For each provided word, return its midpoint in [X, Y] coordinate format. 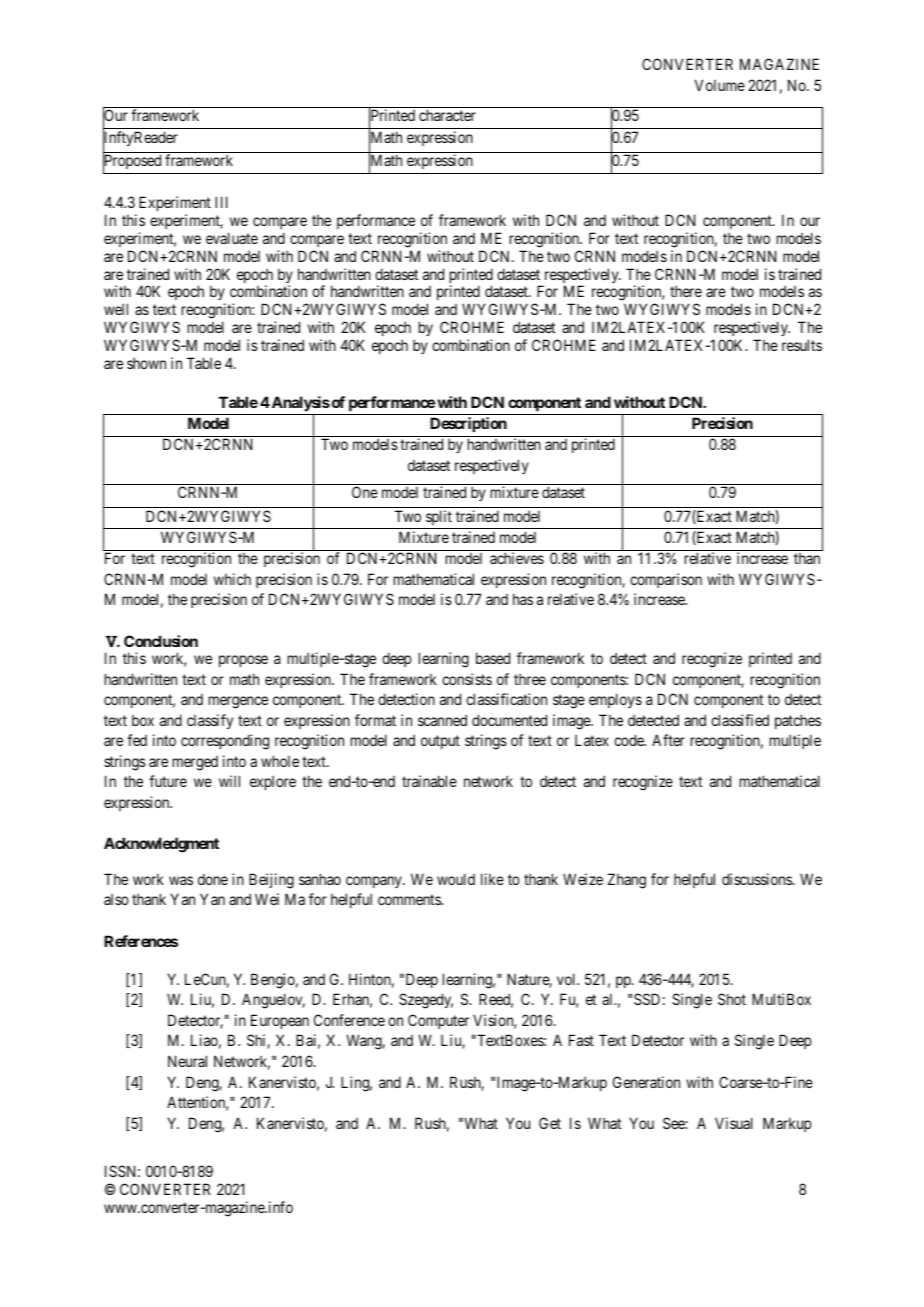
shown [146, 363]
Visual [734, 1123]
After [668, 740]
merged [195, 763]
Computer [438, 1021]
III [221, 202]
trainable [429, 781]
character [447, 115]
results [802, 345]
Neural [187, 1061]
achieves [517, 558]
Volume [720, 85]
